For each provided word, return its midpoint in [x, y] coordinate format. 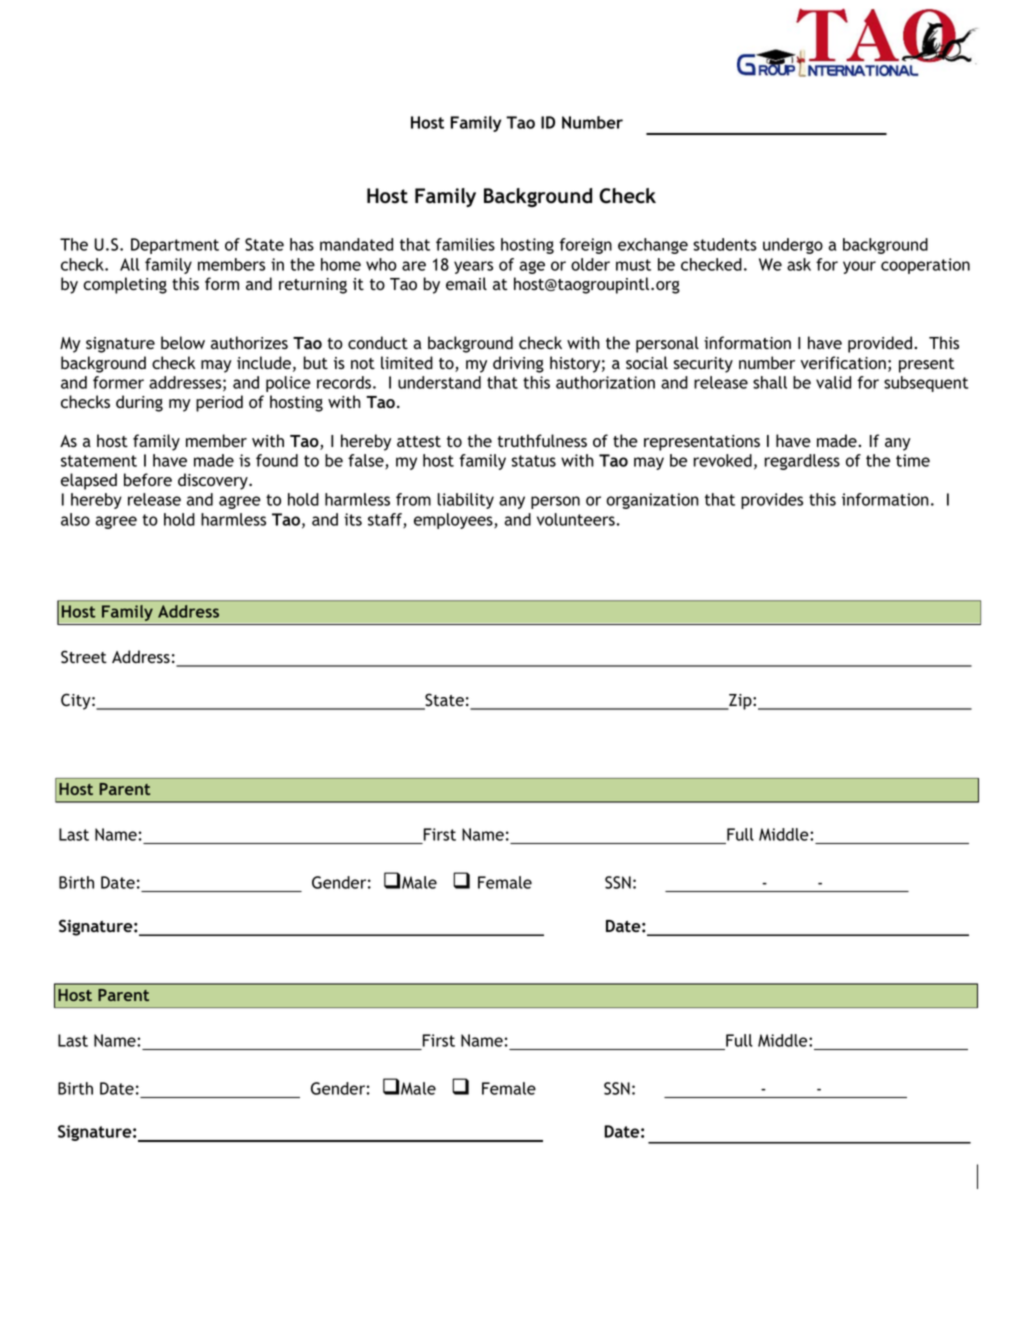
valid [833, 382]
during [139, 403]
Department [175, 246]
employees [454, 521]
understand [439, 382]
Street [84, 657]
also [75, 519]
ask [799, 264]
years [473, 267]
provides [772, 501]
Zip [740, 702]
